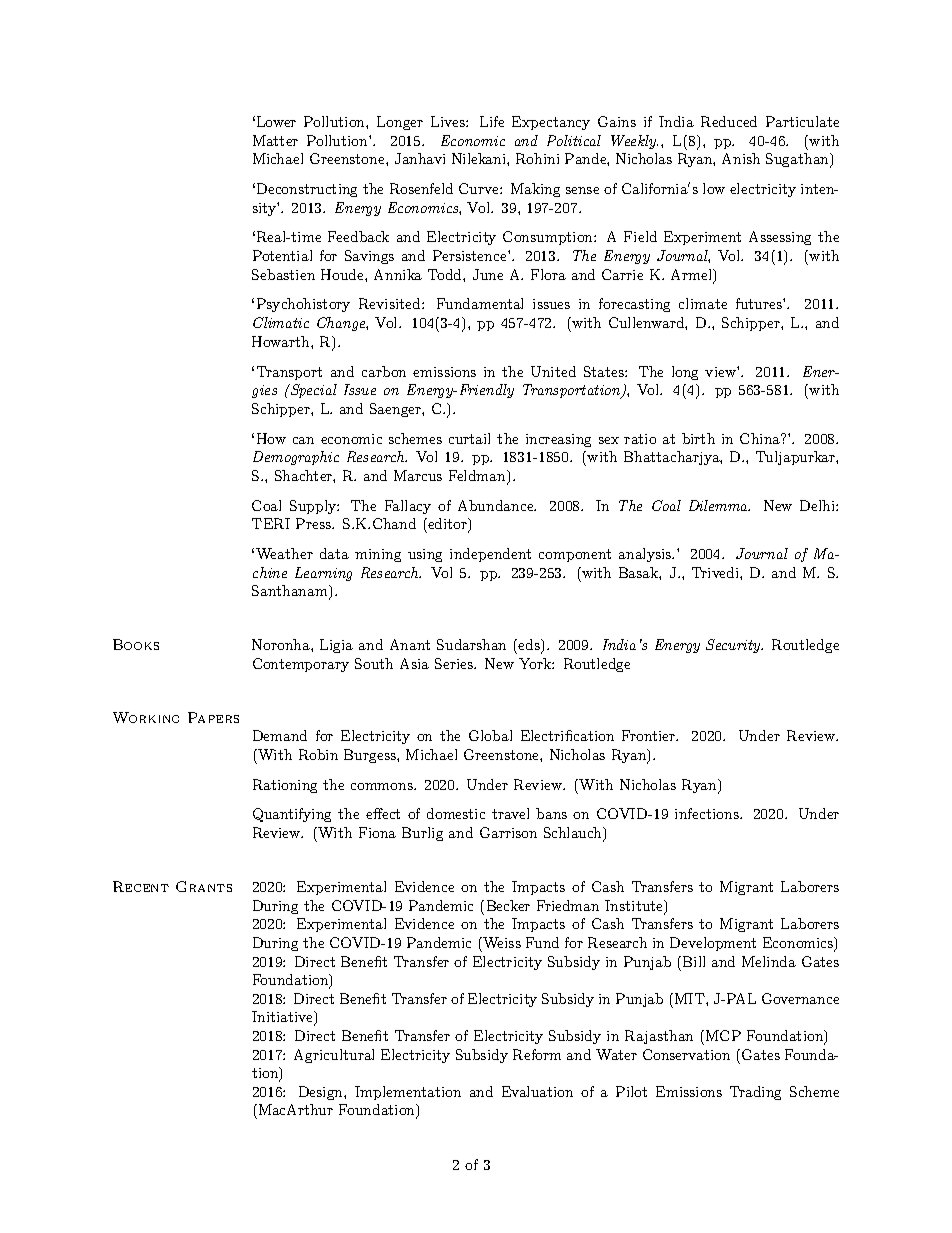  Describe the element at coordinates (490, 555) in the document. I see `independent` at that location.
